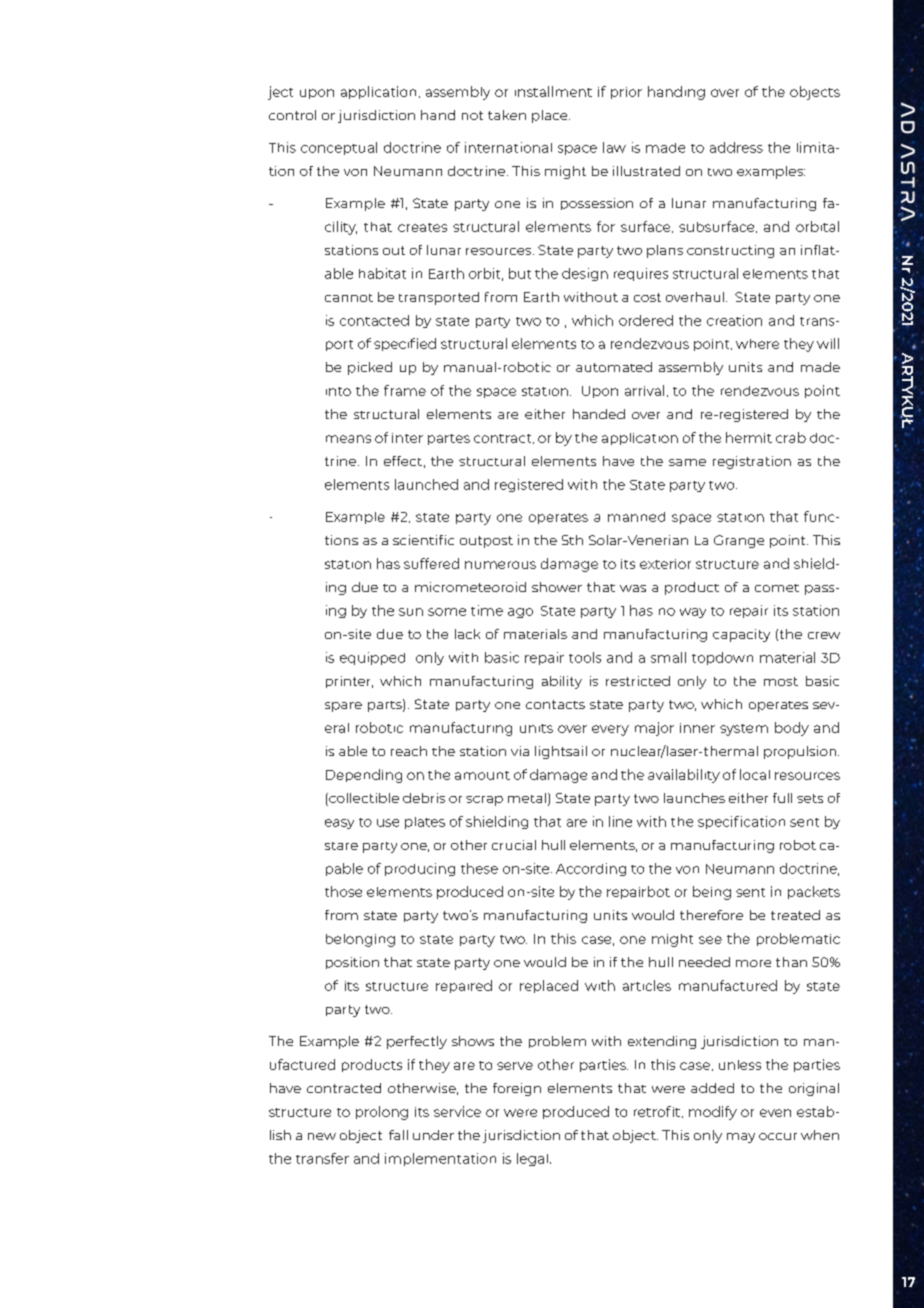  I want to click on installment, so click(553, 91).
